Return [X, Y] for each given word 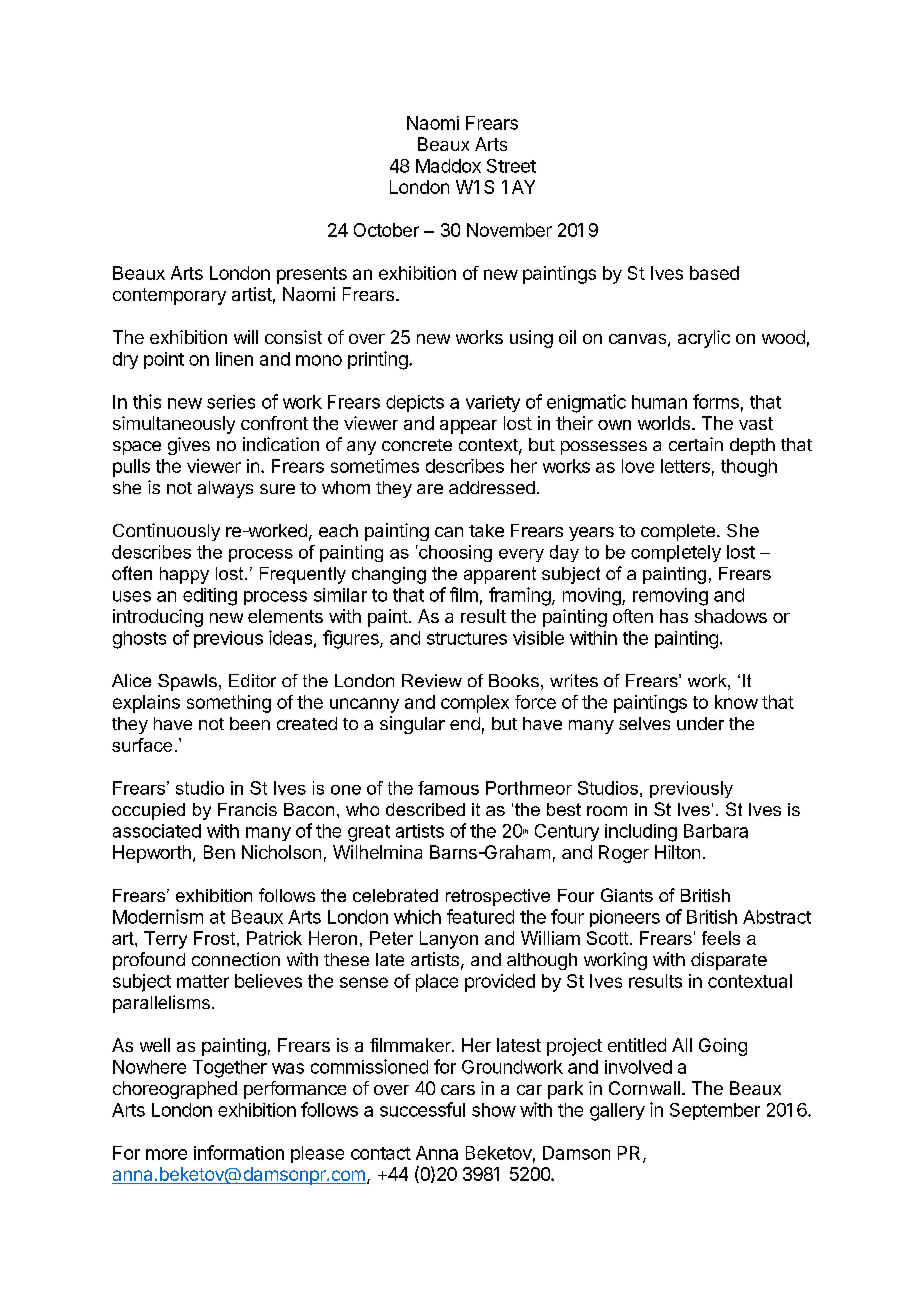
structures [467, 638]
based [714, 273]
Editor [252, 680]
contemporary [169, 296]
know [736, 702]
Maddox [448, 166]
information [239, 1152]
